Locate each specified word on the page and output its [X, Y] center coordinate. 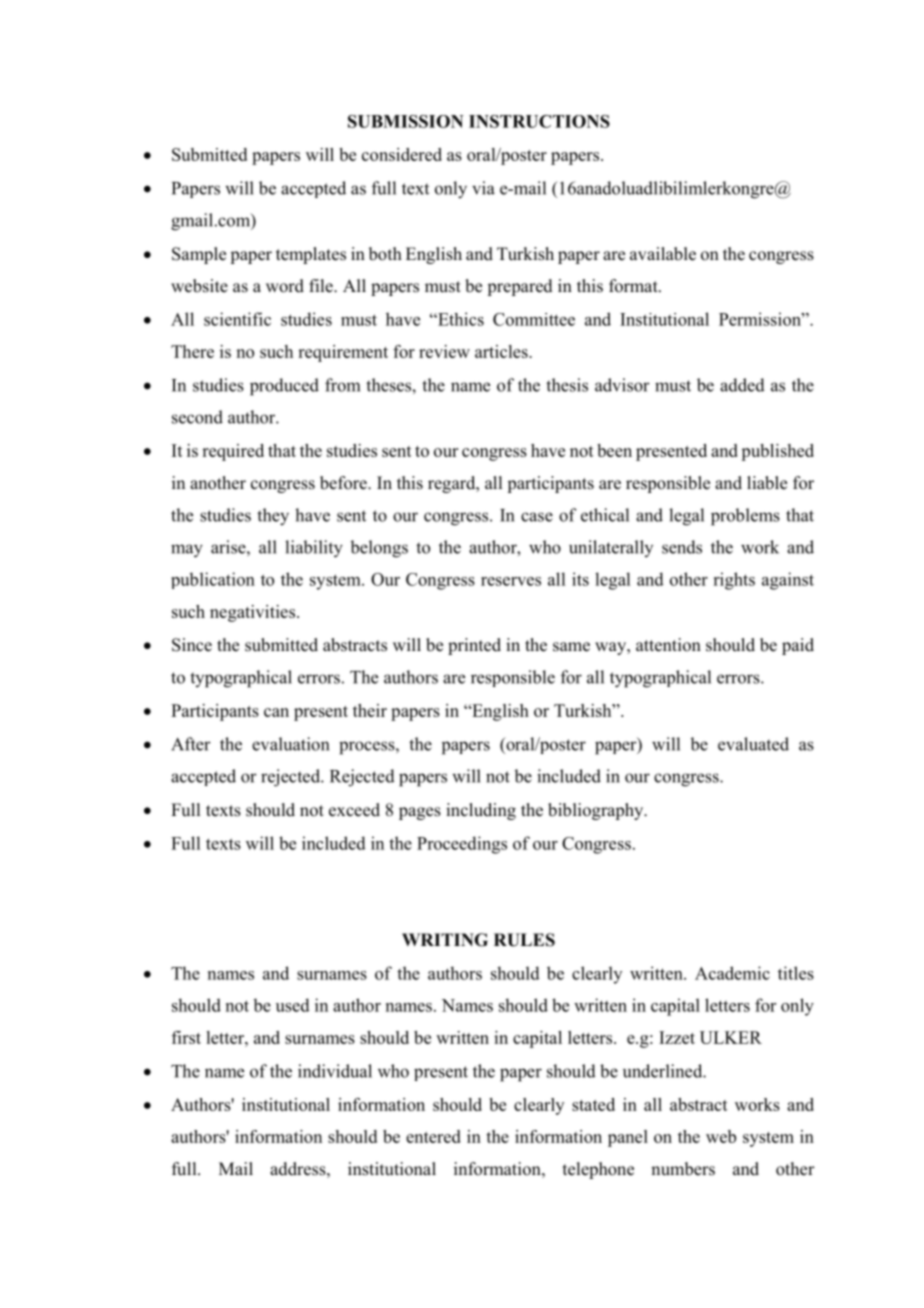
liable [767, 483]
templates [311, 255]
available [663, 254]
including [481, 811]
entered [433, 1136]
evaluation [290, 744]
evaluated [753, 744]
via [483, 188]
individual [335, 1071]
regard [453, 484]
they [273, 517]
